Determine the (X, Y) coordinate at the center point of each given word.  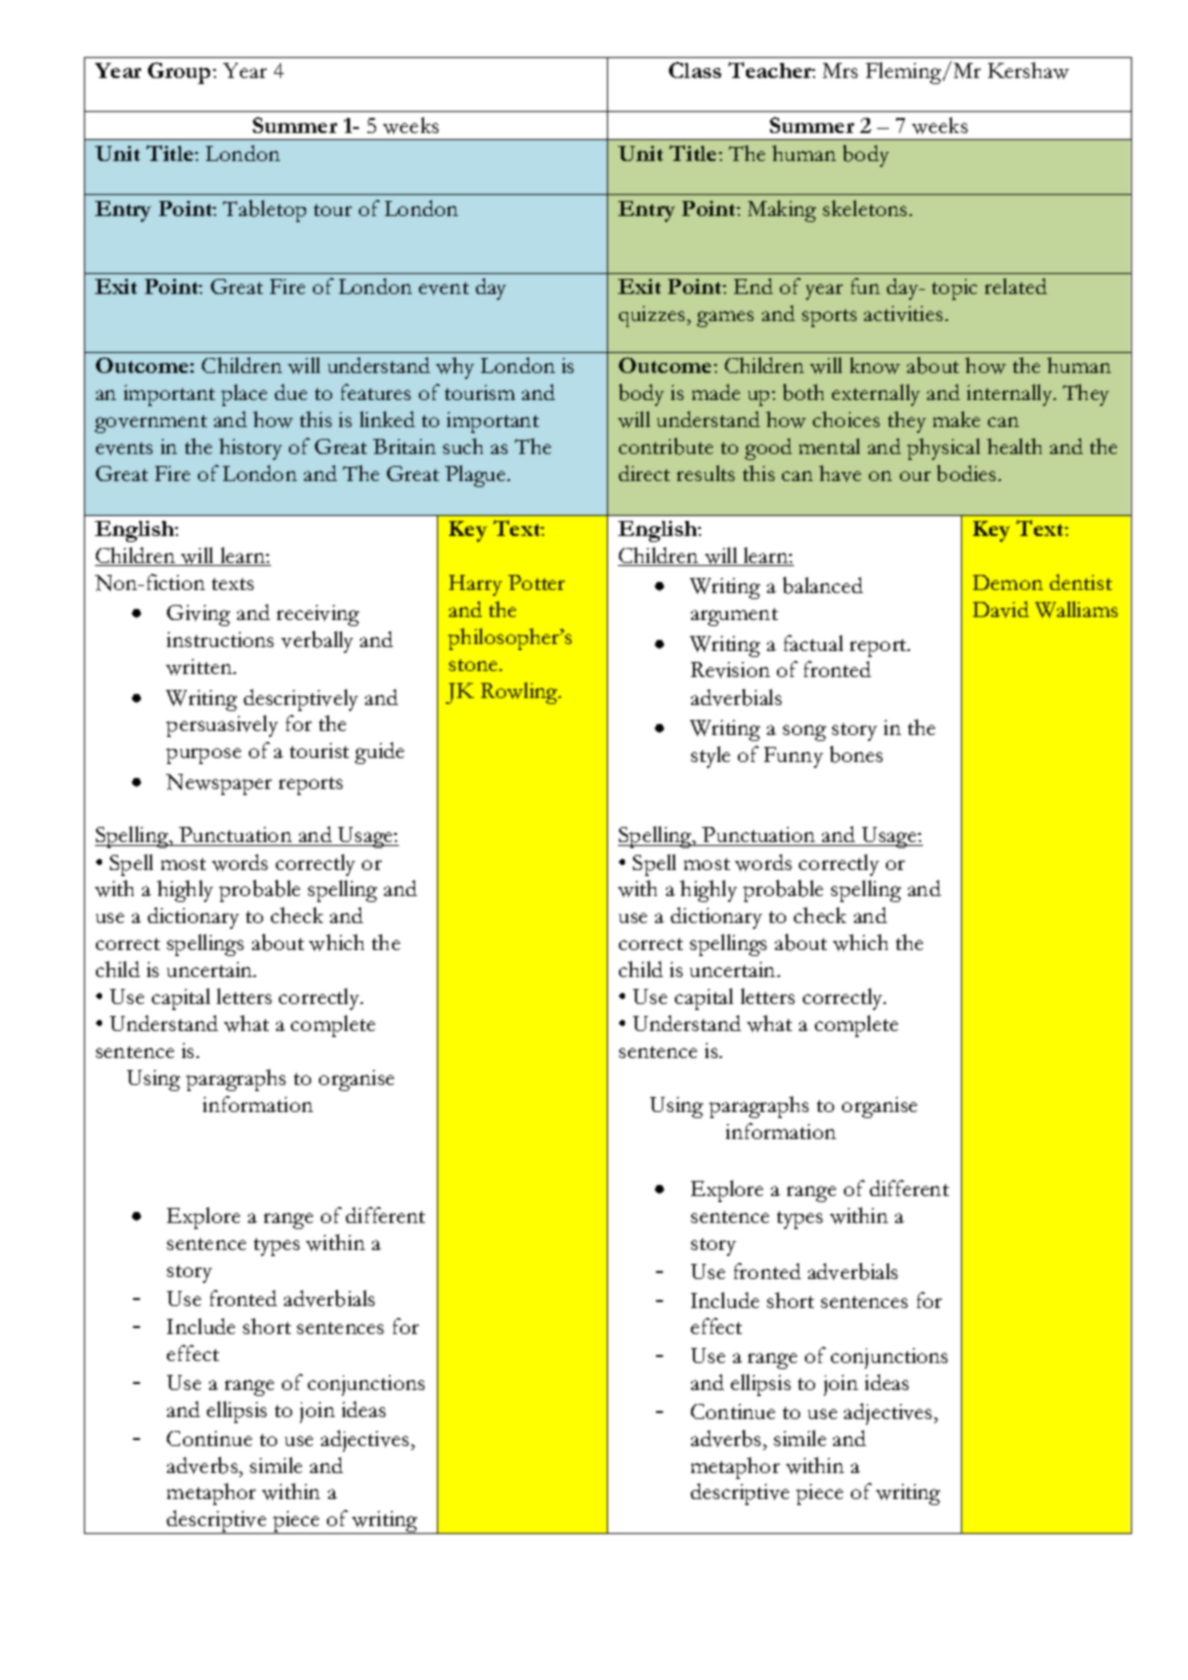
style (710, 757)
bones (856, 754)
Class (695, 70)
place (244, 395)
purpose (203, 756)
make (956, 419)
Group (181, 73)
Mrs (840, 70)
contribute (666, 446)
